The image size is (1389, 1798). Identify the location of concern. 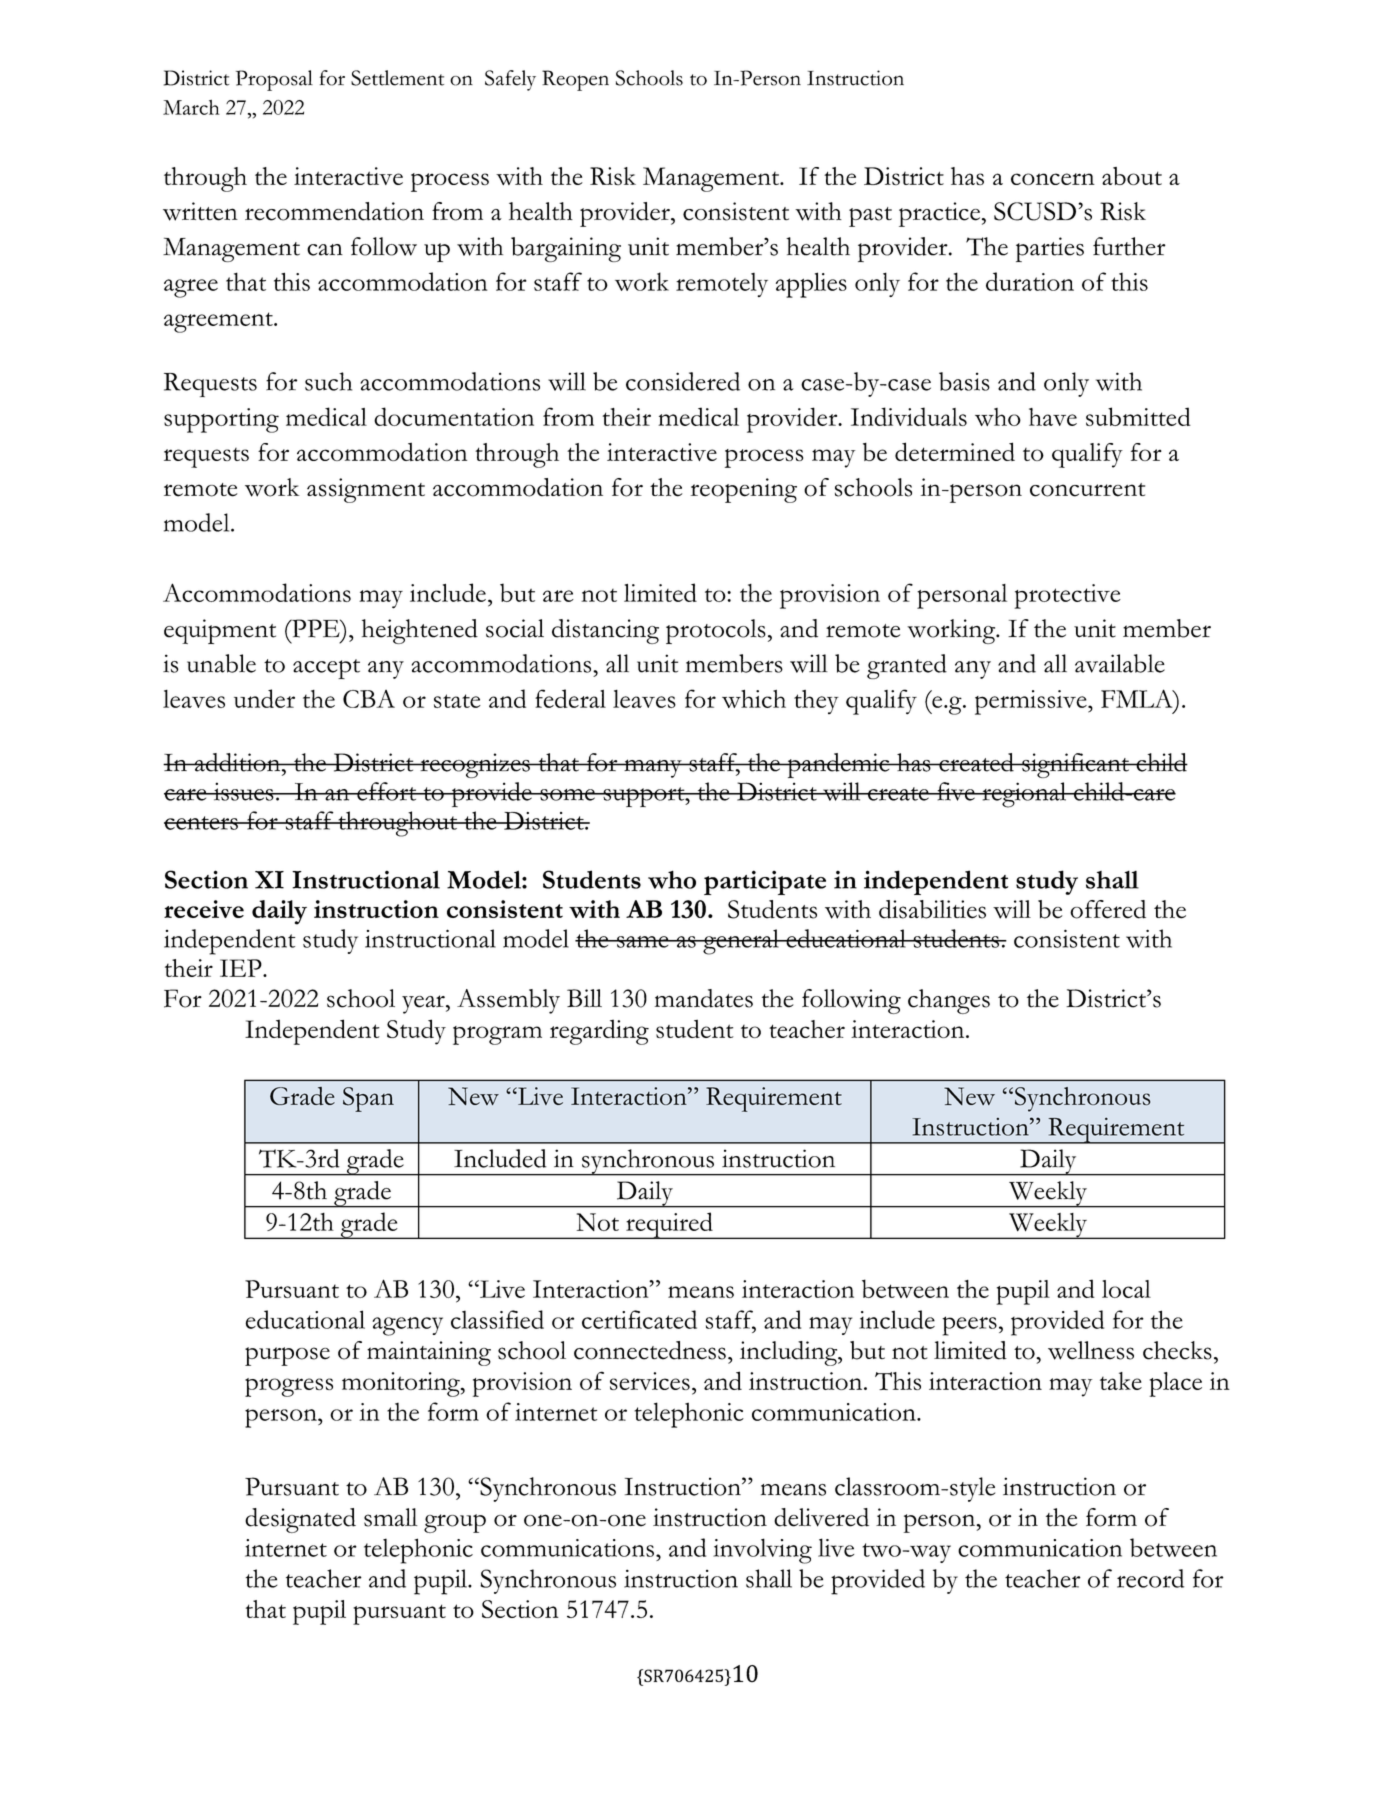
(1053, 179).
